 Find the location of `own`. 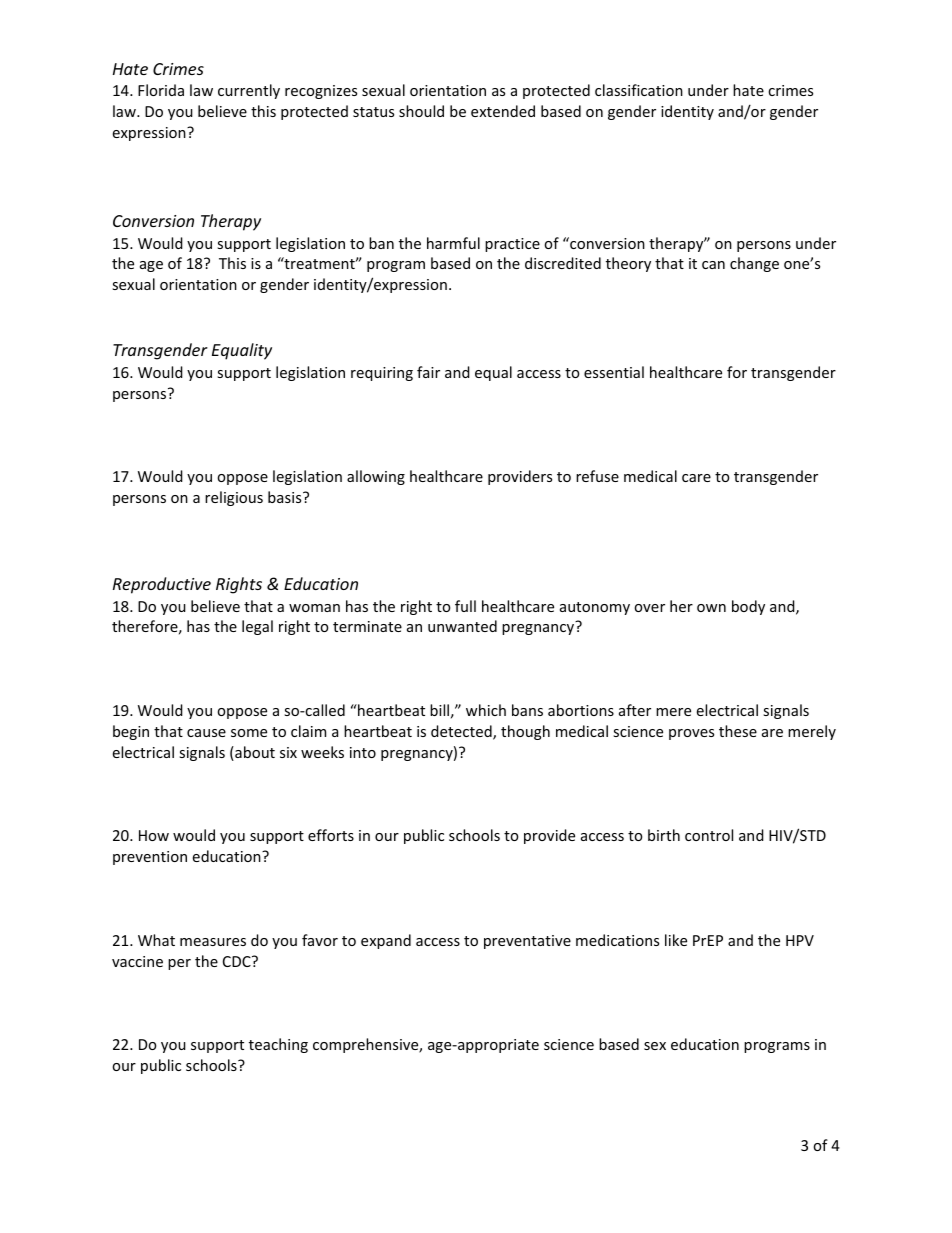

own is located at coordinates (711, 608).
